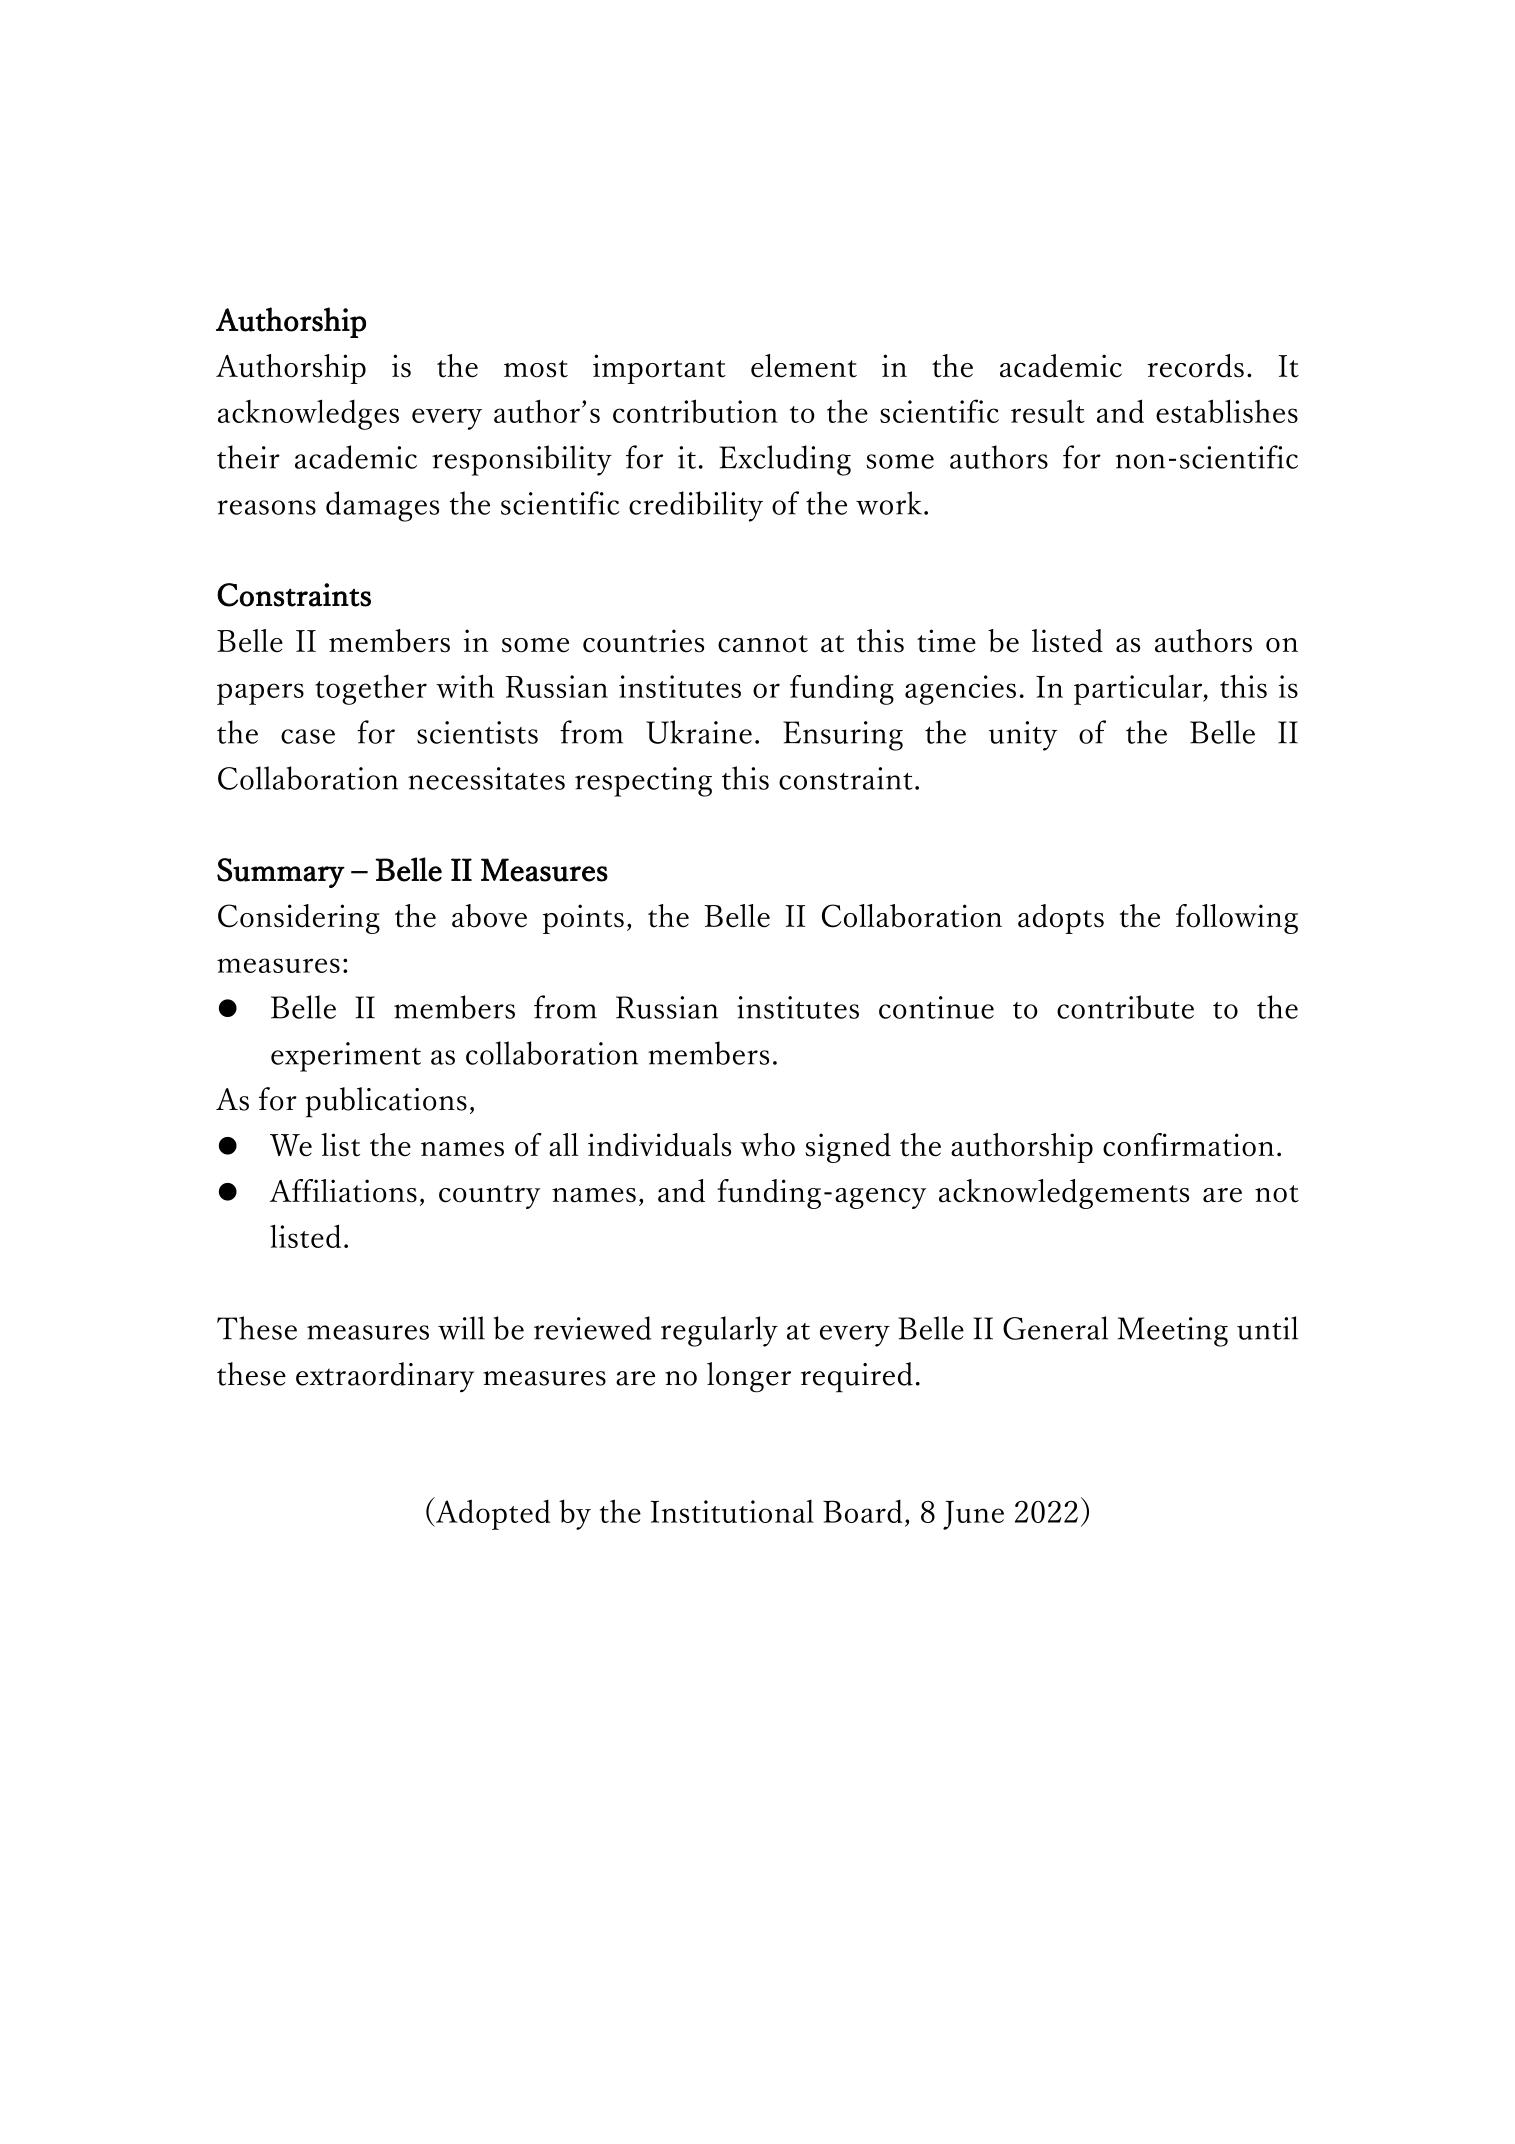 This image has height=2144, width=1515. I want to click on Affiliations, so click(343, 1191).
